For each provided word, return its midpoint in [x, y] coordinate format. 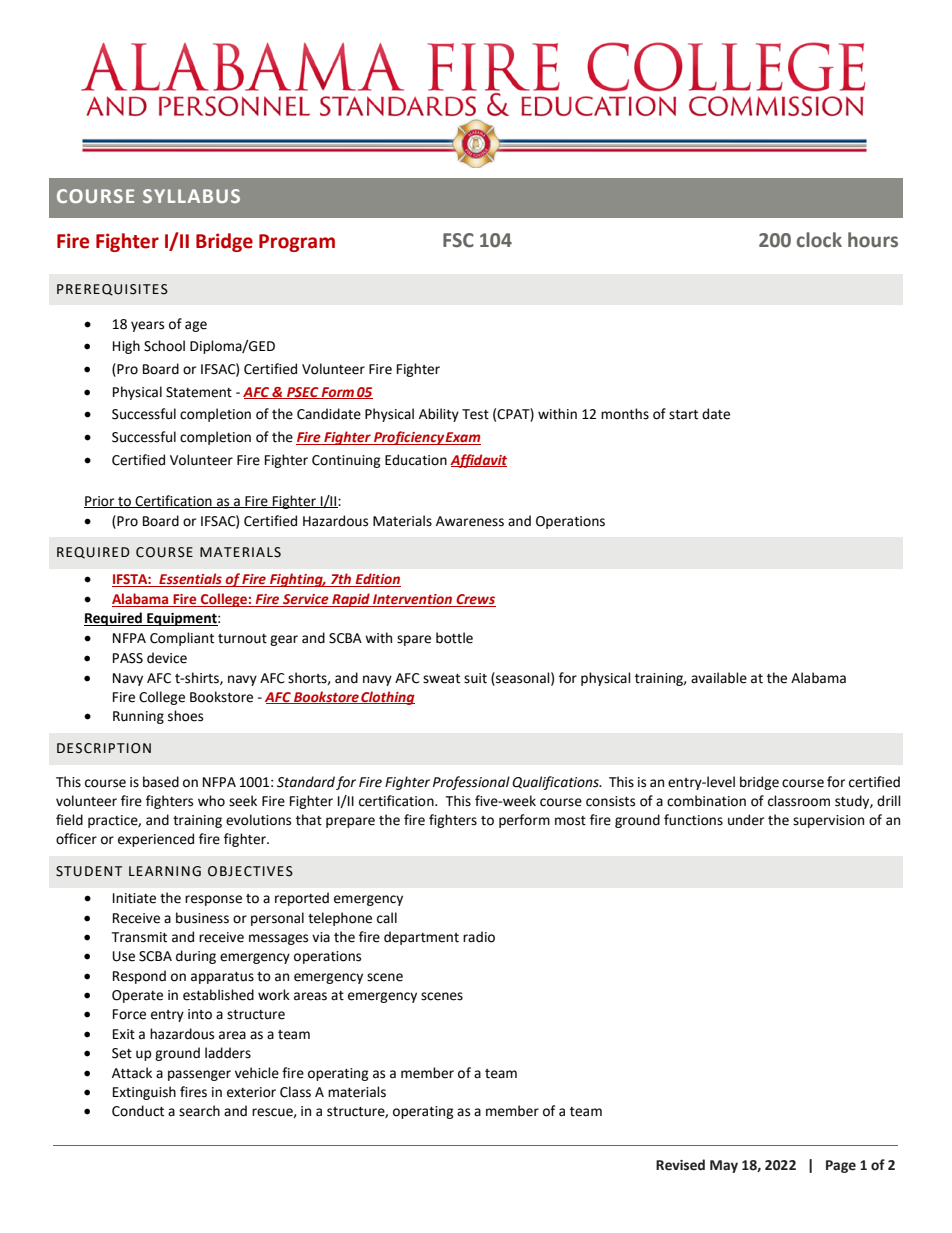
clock [819, 240]
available [719, 678]
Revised [680, 1165]
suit [475, 678]
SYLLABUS [191, 196]
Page [841, 1166]
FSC [458, 240]
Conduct [138, 1111]
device [167, 658]
